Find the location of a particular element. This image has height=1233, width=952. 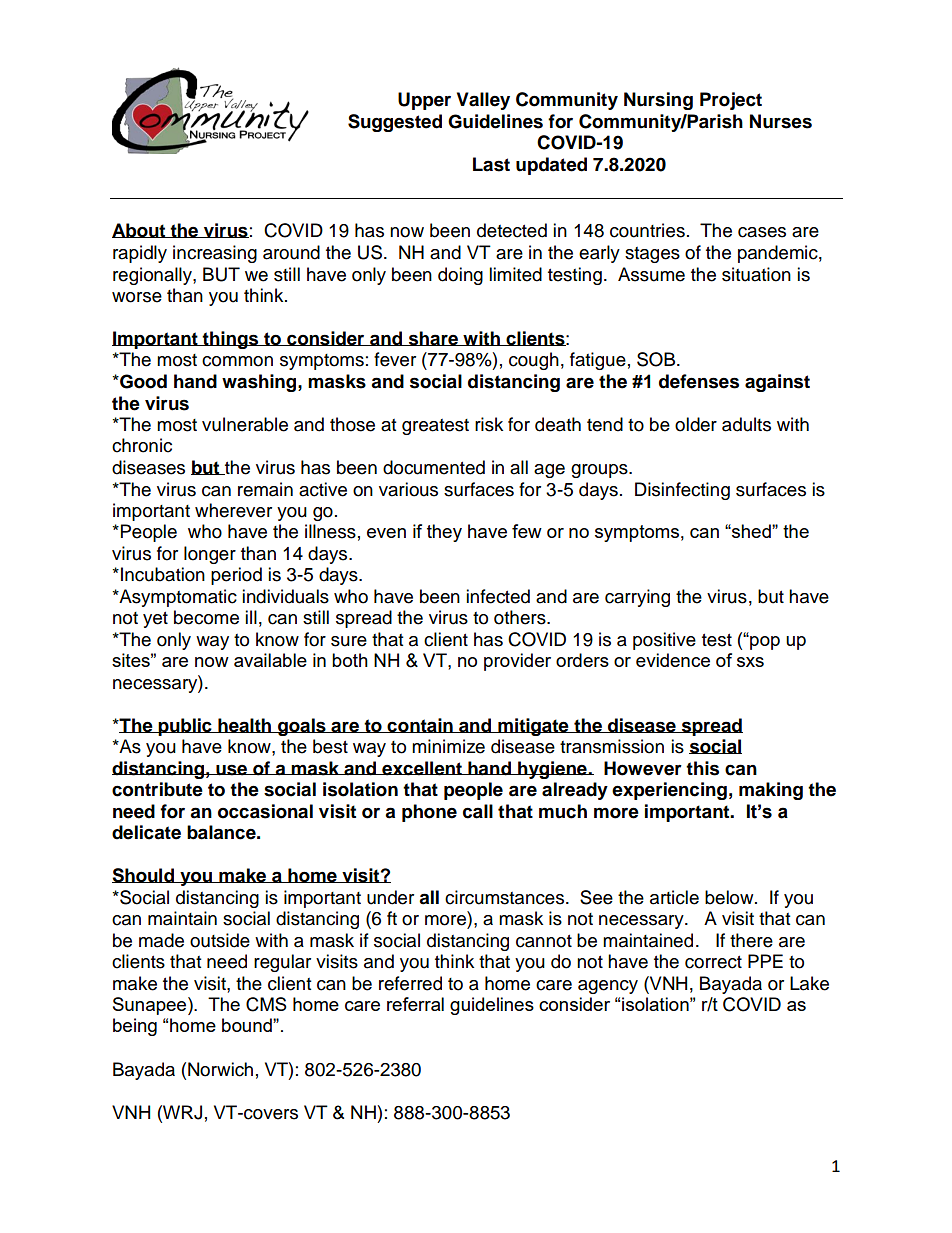

adults is located at coordinates (746, 424).
